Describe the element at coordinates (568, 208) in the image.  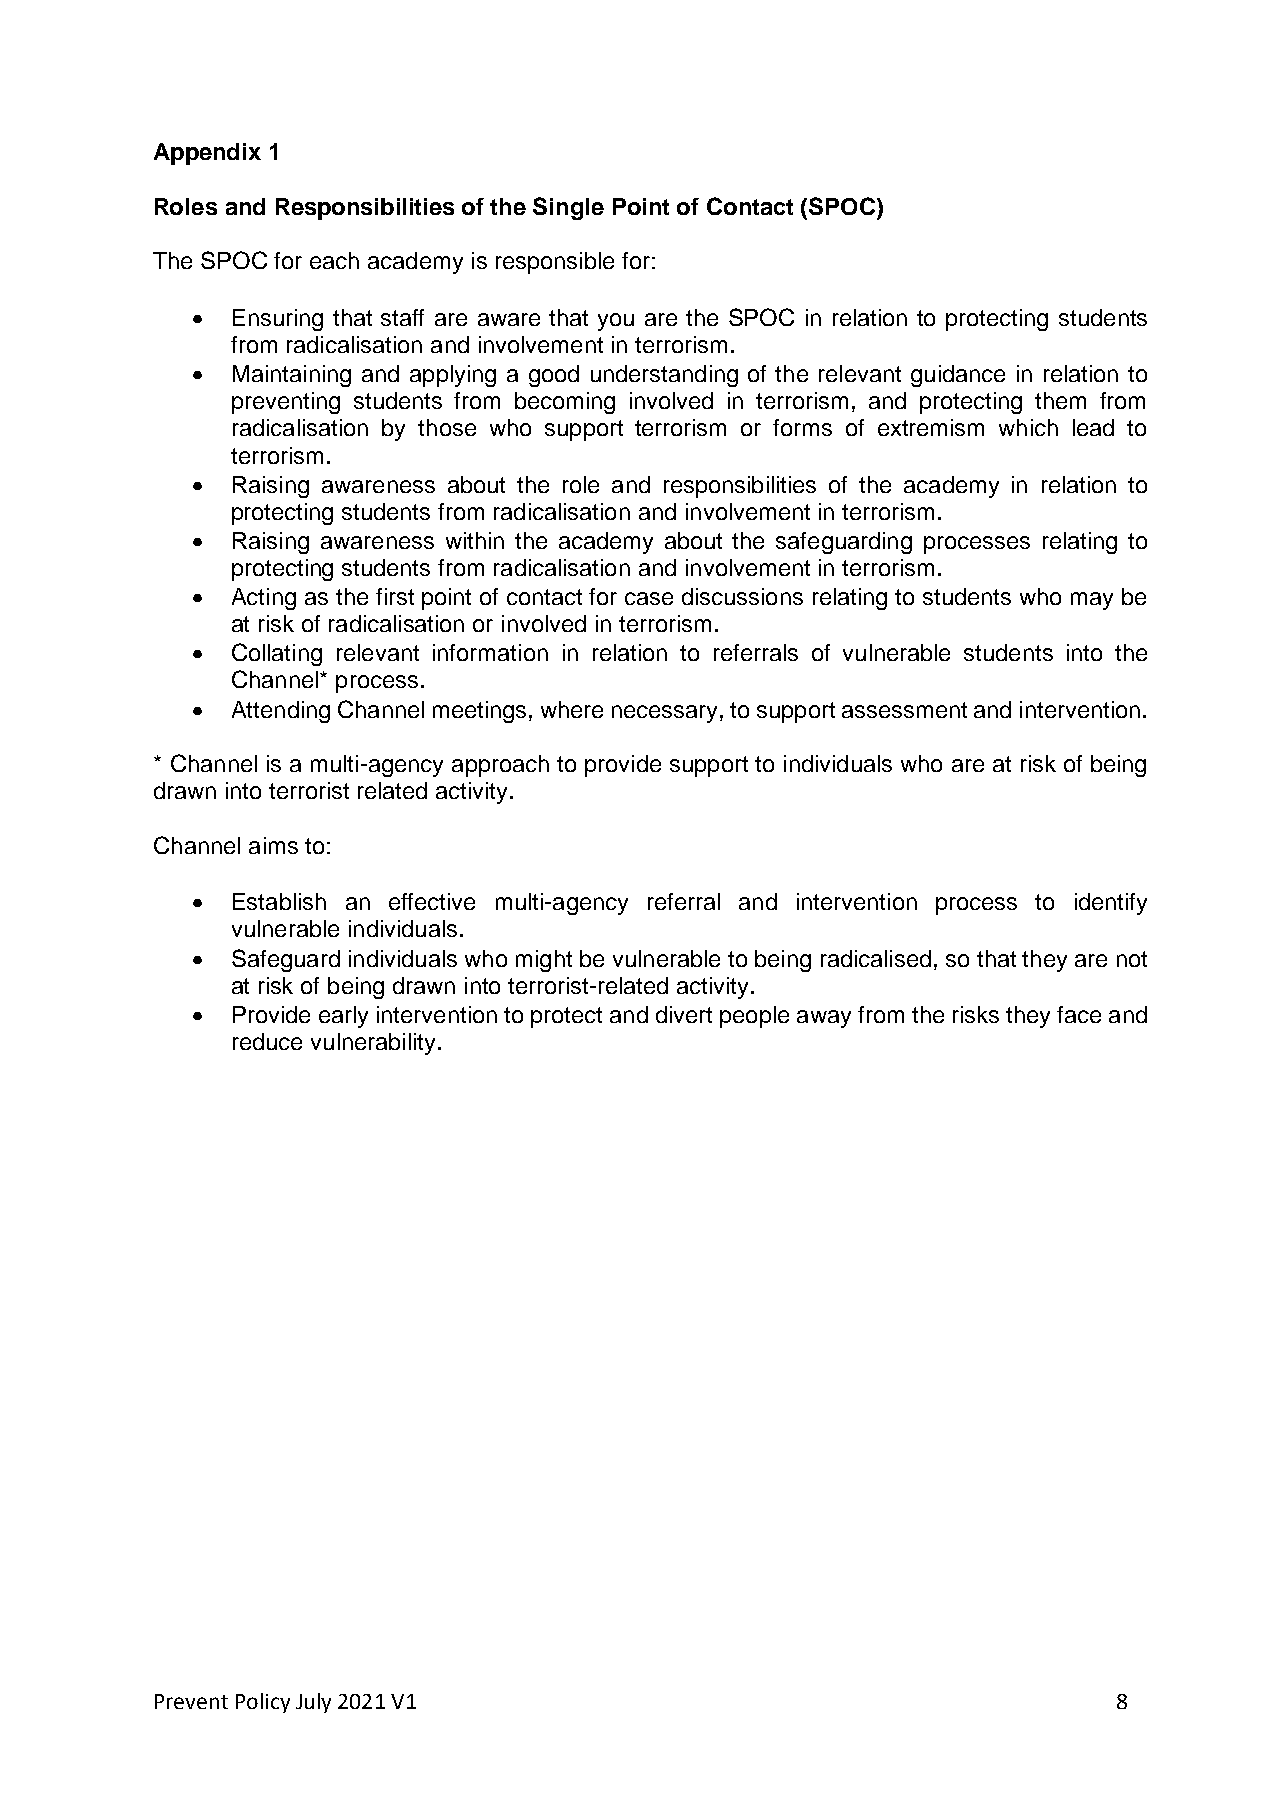
I see `Single` at that location.
